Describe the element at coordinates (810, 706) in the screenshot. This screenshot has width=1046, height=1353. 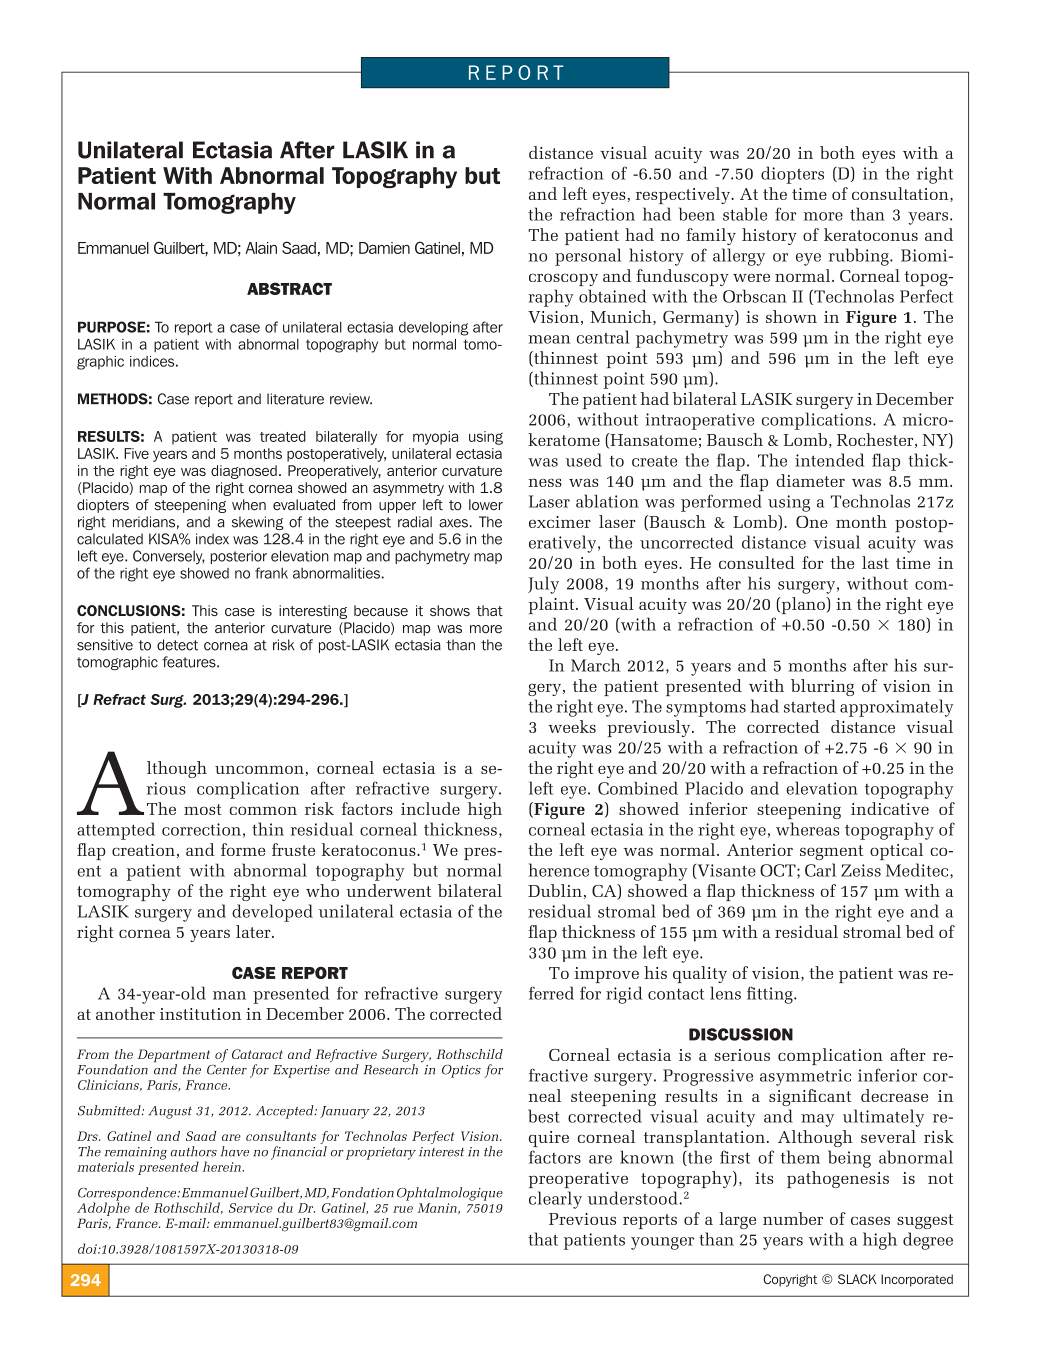
I see `started` at that location.
